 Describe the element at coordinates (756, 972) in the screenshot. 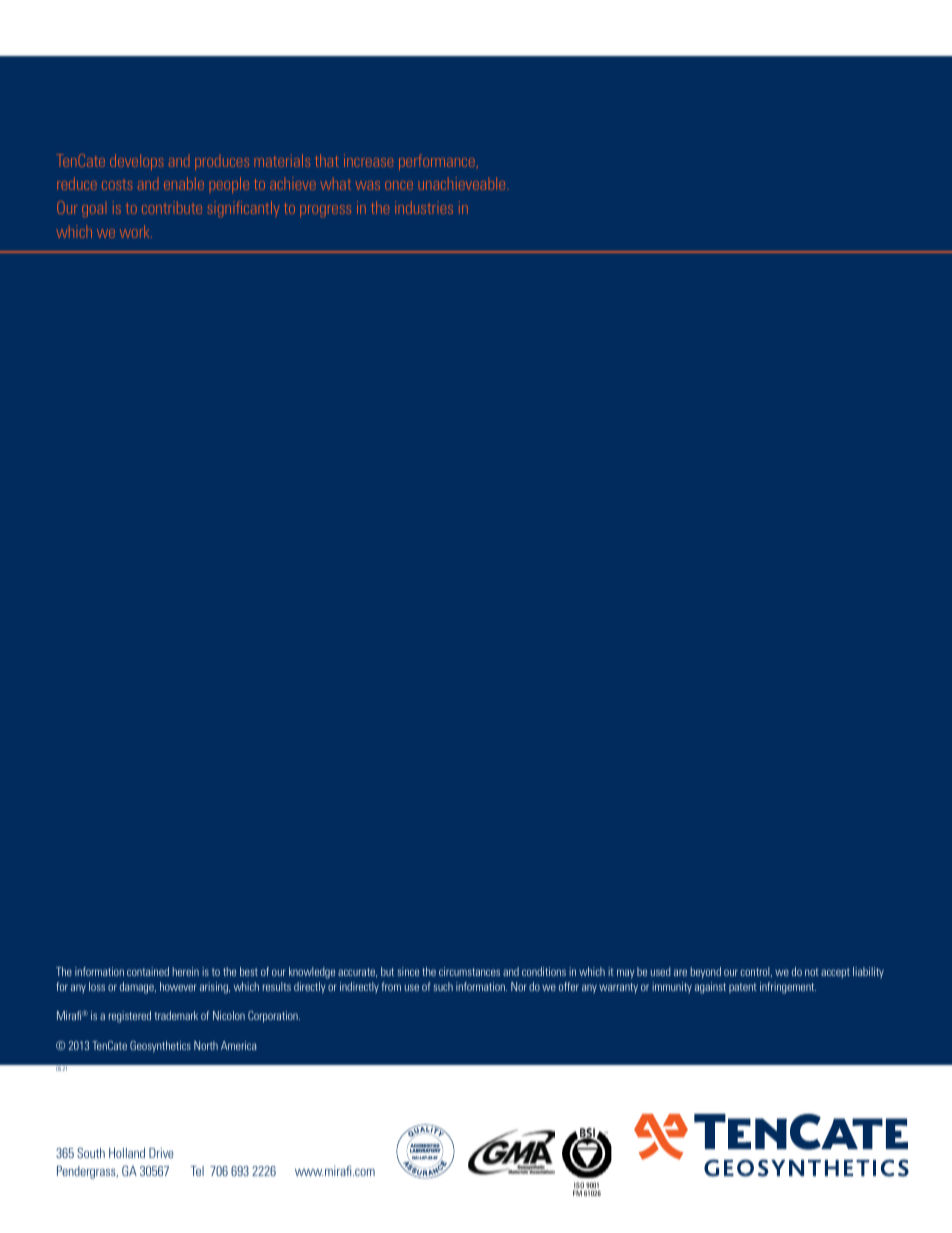

I see `control` at that location.
